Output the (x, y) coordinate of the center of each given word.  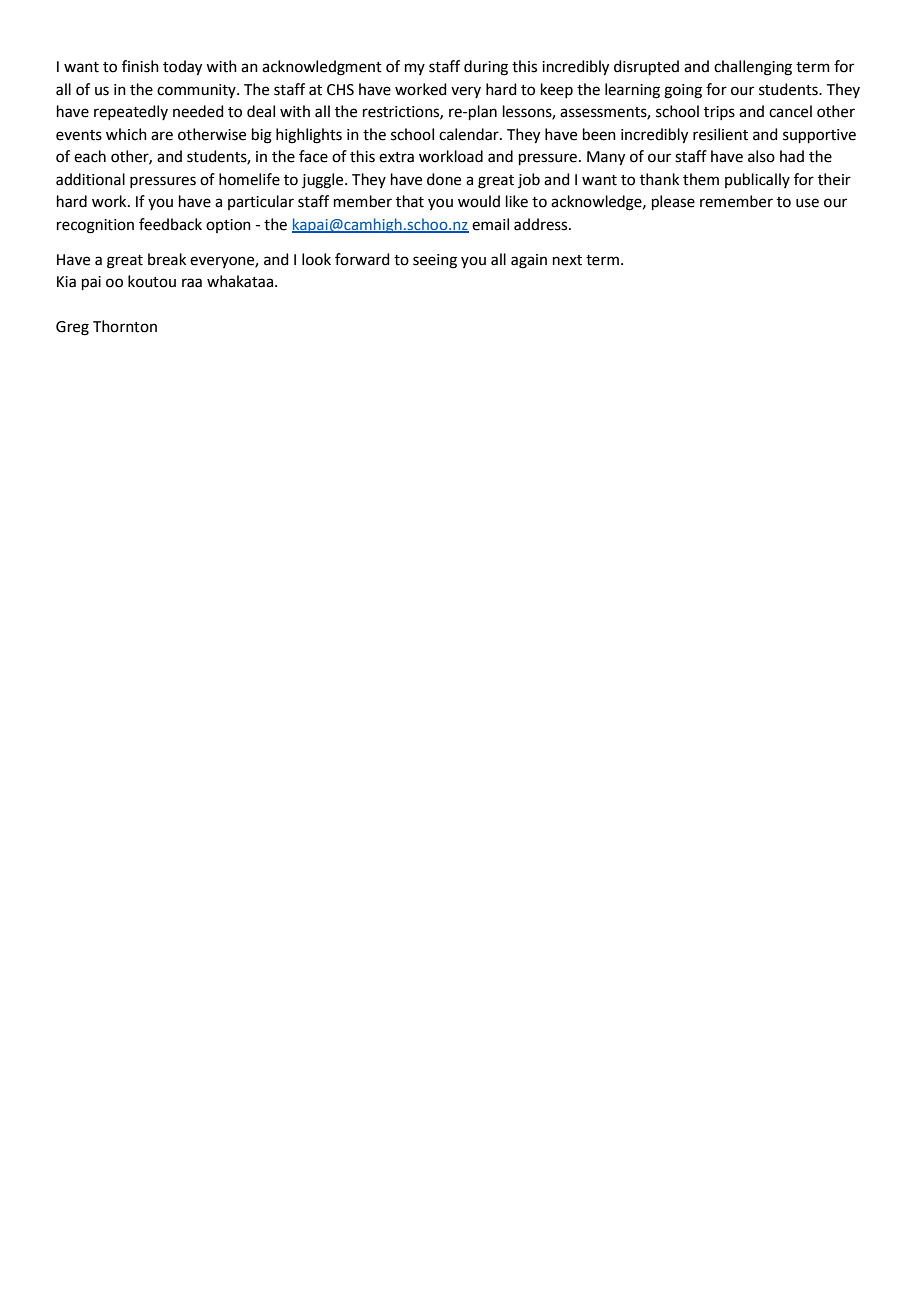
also (761, 156)
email (490, 224)
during (486, 68)
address (542, 224)
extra (396, 157)
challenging (753, 68)
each (90, 156)
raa (192, 283)
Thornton (125, 326)
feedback (170, 224)
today (182, 68)
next (567, 260)
